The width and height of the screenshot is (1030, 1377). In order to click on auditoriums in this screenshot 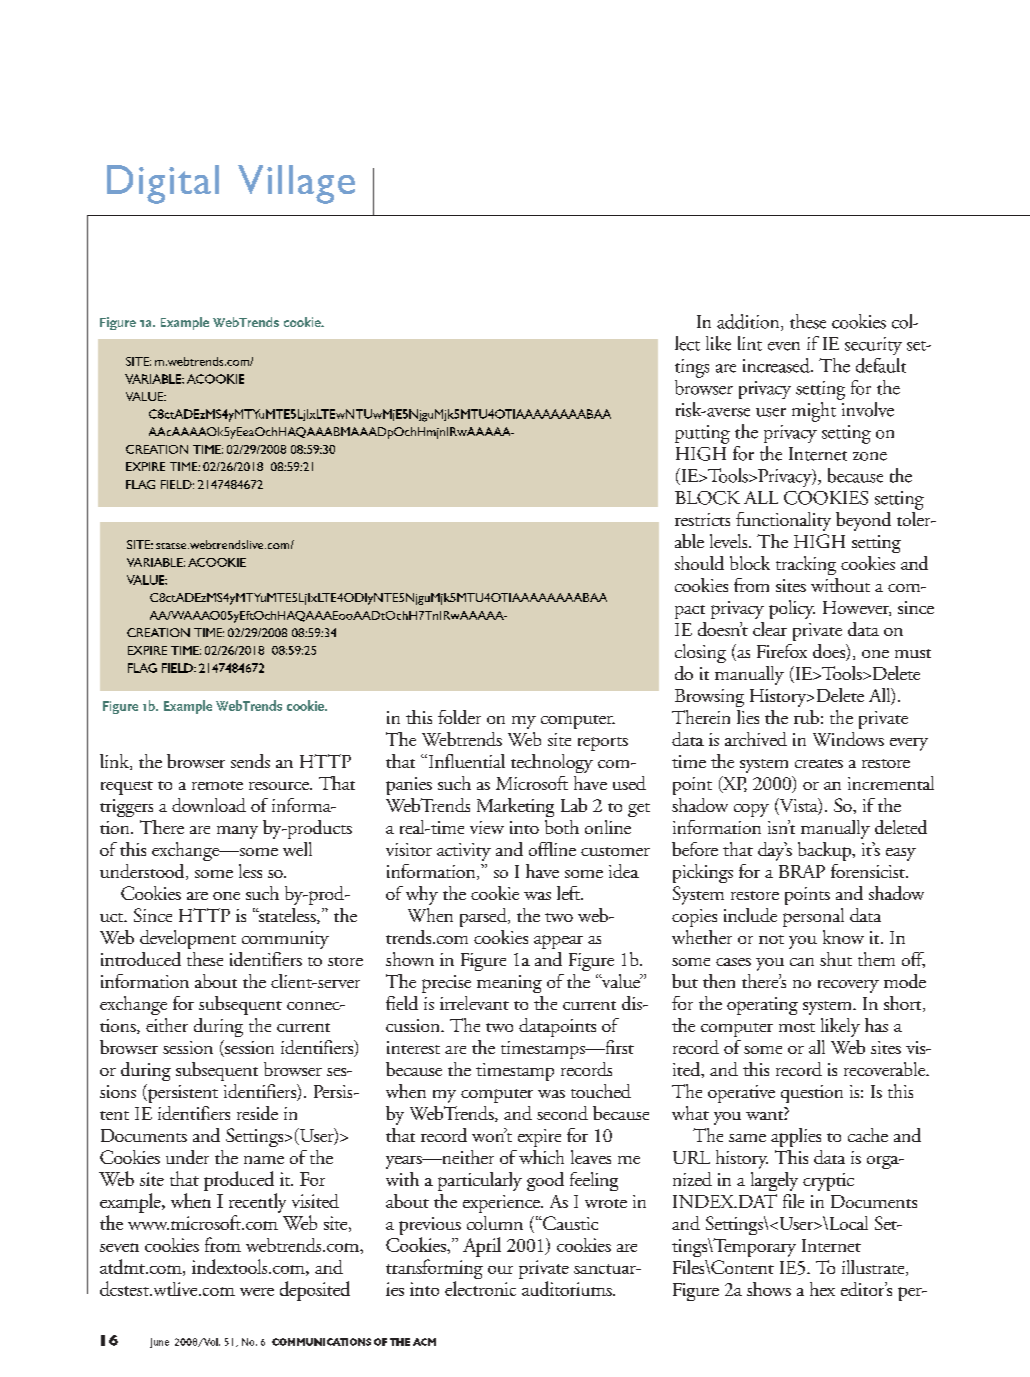, I will do `click(568, 1288)`.
